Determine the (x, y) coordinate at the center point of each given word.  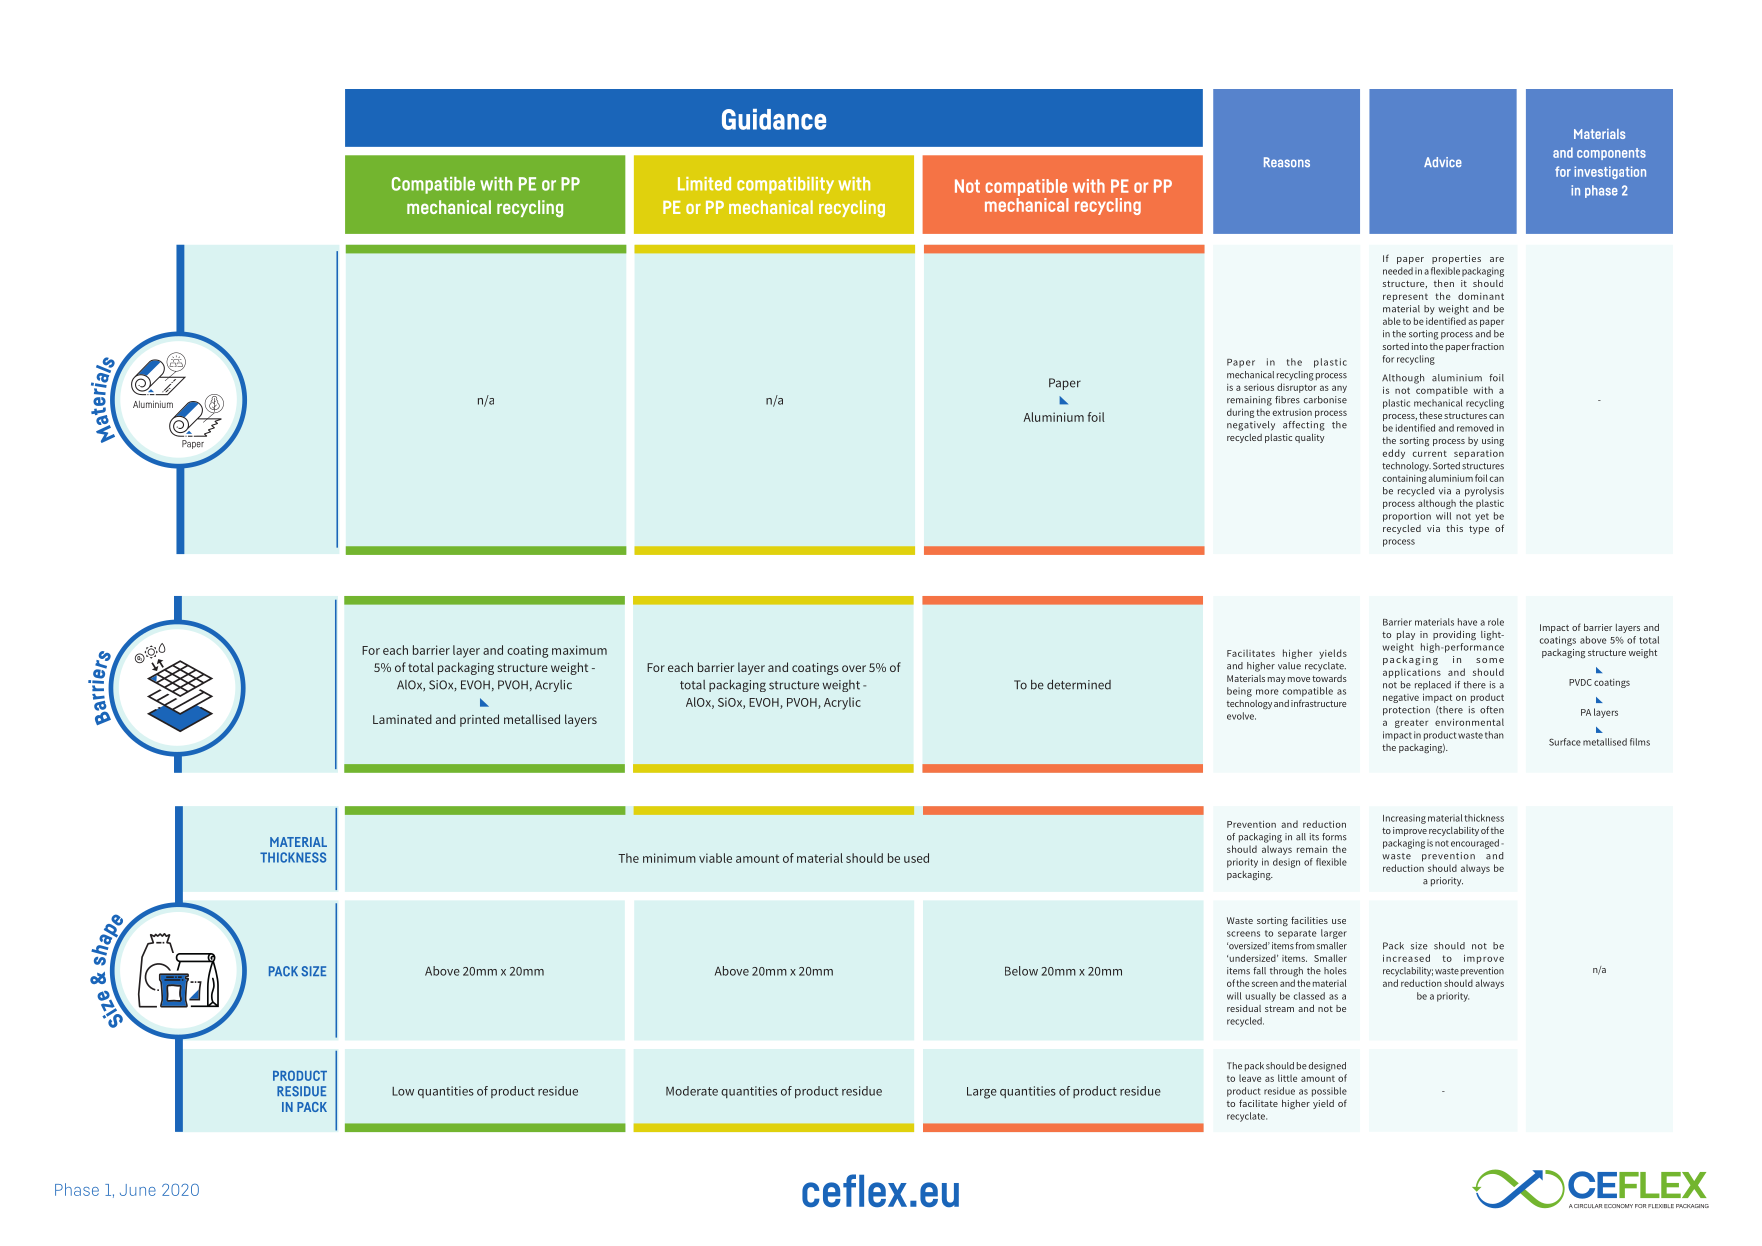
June (138, 1190)
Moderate (692, 1091)
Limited (704, 184)
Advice (1443, 162)
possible (1329, 1092)
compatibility (785, 185)
